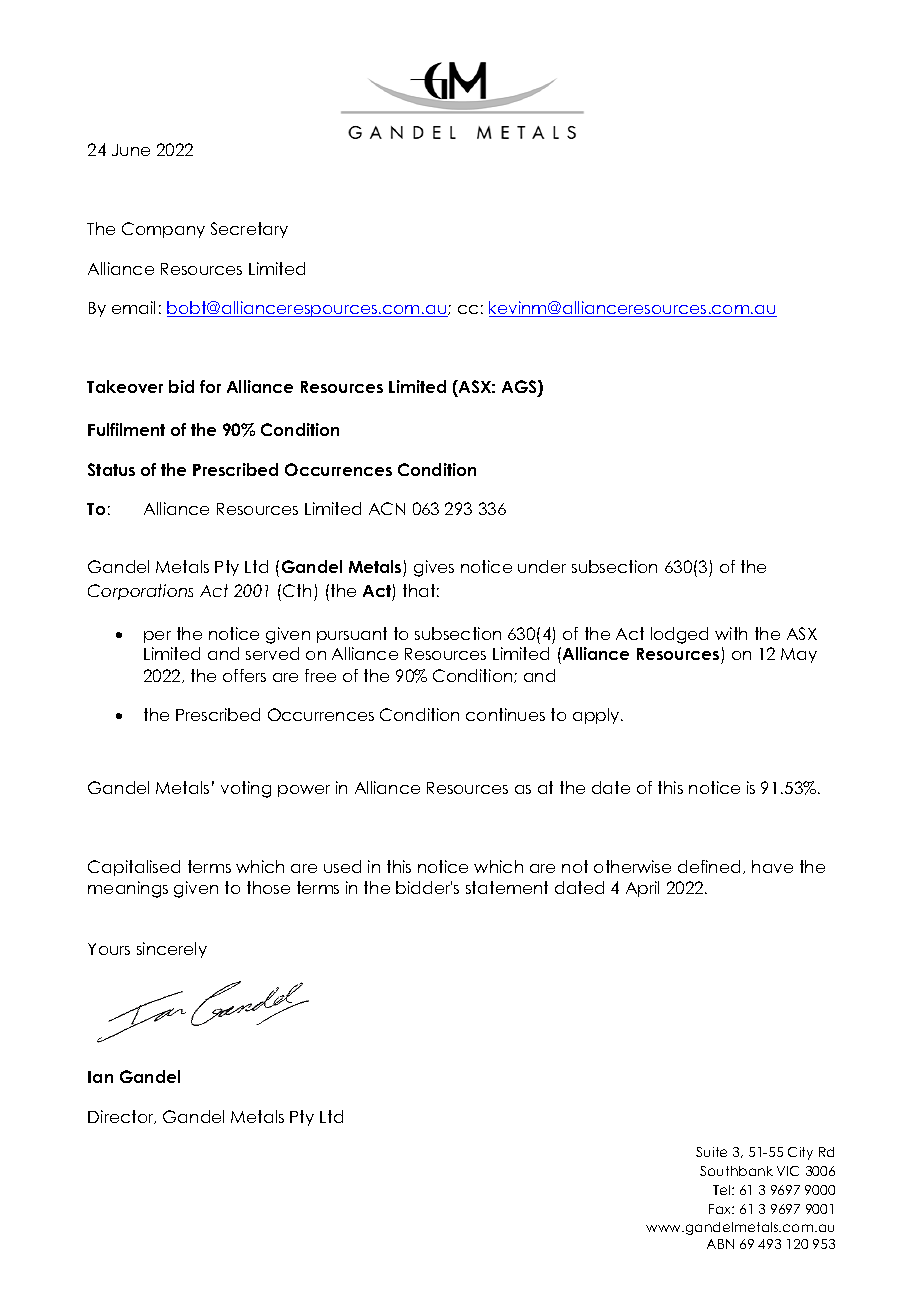 The width and height of the image is (924, 1308). Describe the element at coordinates (507, 887) in the image. I see `statement` at that location.
